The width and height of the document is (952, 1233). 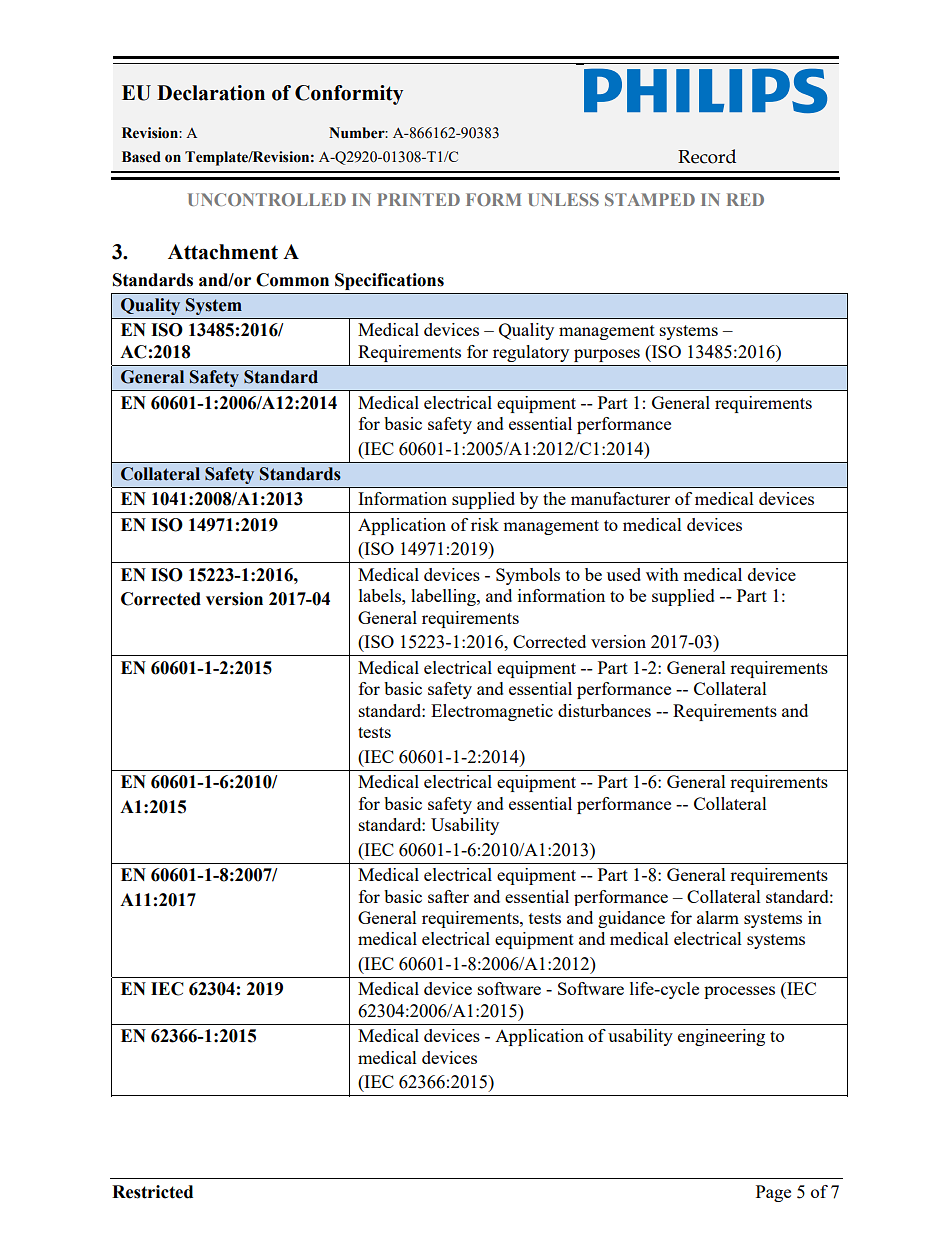 What do you see at coordinates (418, 199) in the document?
I see `PRINTED` at bounding box center [418, 199].
